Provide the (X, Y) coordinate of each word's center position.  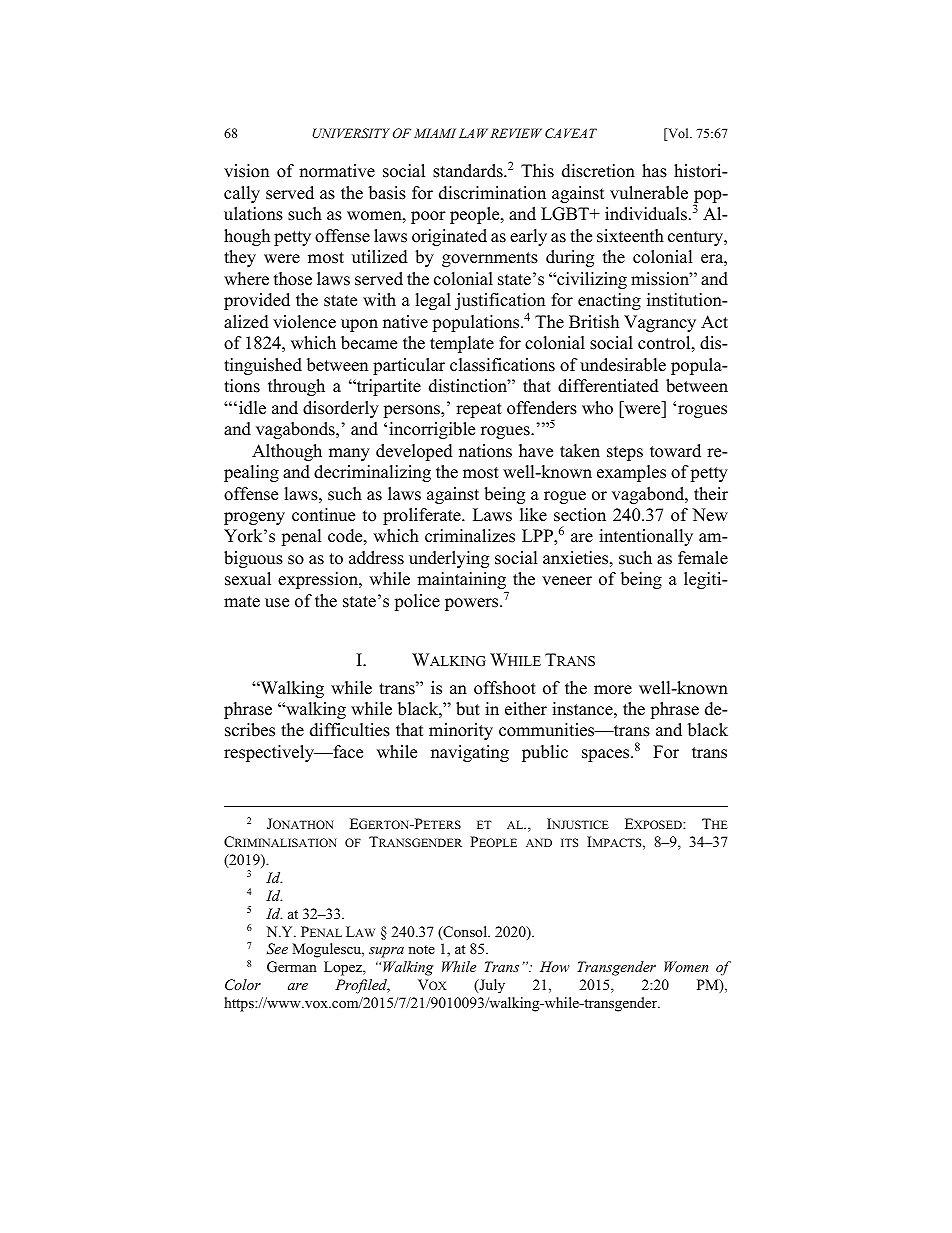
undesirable (623, 365)
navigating (470, 753)
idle (252, 408)
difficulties (350, 730)
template (462, 344)
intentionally (646, 537)
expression (319, 580)
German (292, 967)
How (555, 966)
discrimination (492, 193)
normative (337, 171)
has (654, 171)
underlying (449, 559)
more (613, 690)
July (491, 986)
